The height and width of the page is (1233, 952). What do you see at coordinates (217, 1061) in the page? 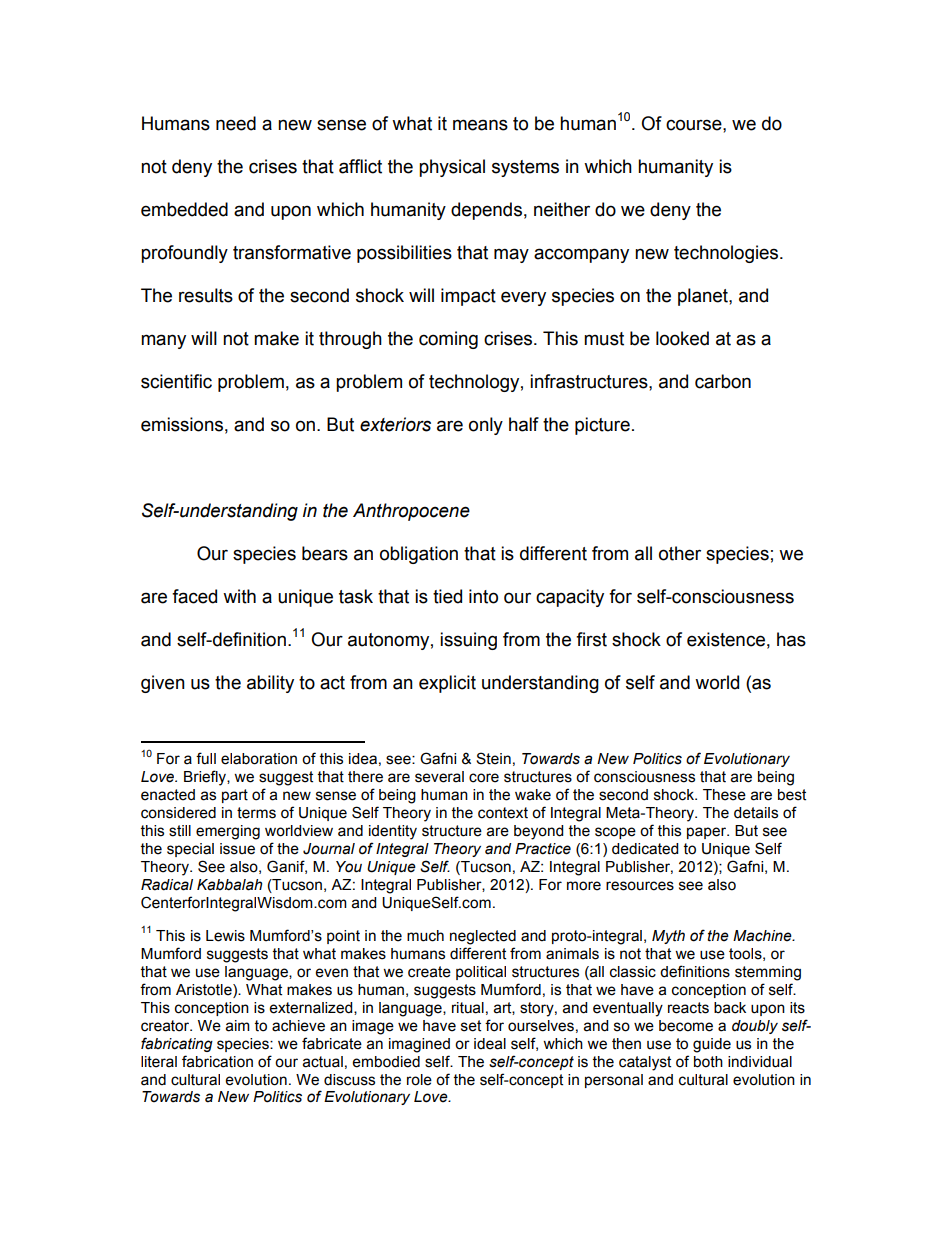
I see `fabrication` at bounding box center [217, 1061].
